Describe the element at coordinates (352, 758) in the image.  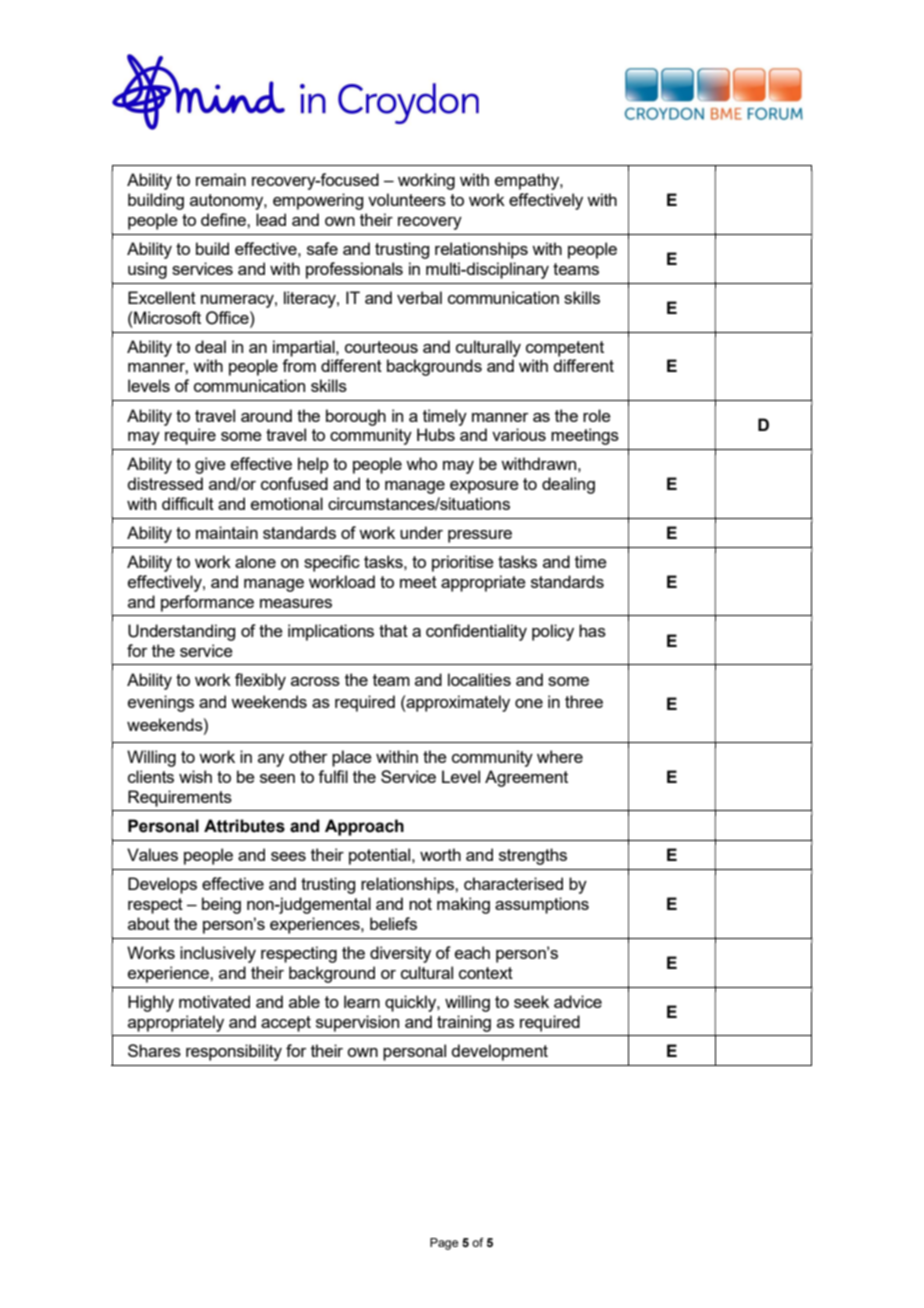
I see `place` at that location.
